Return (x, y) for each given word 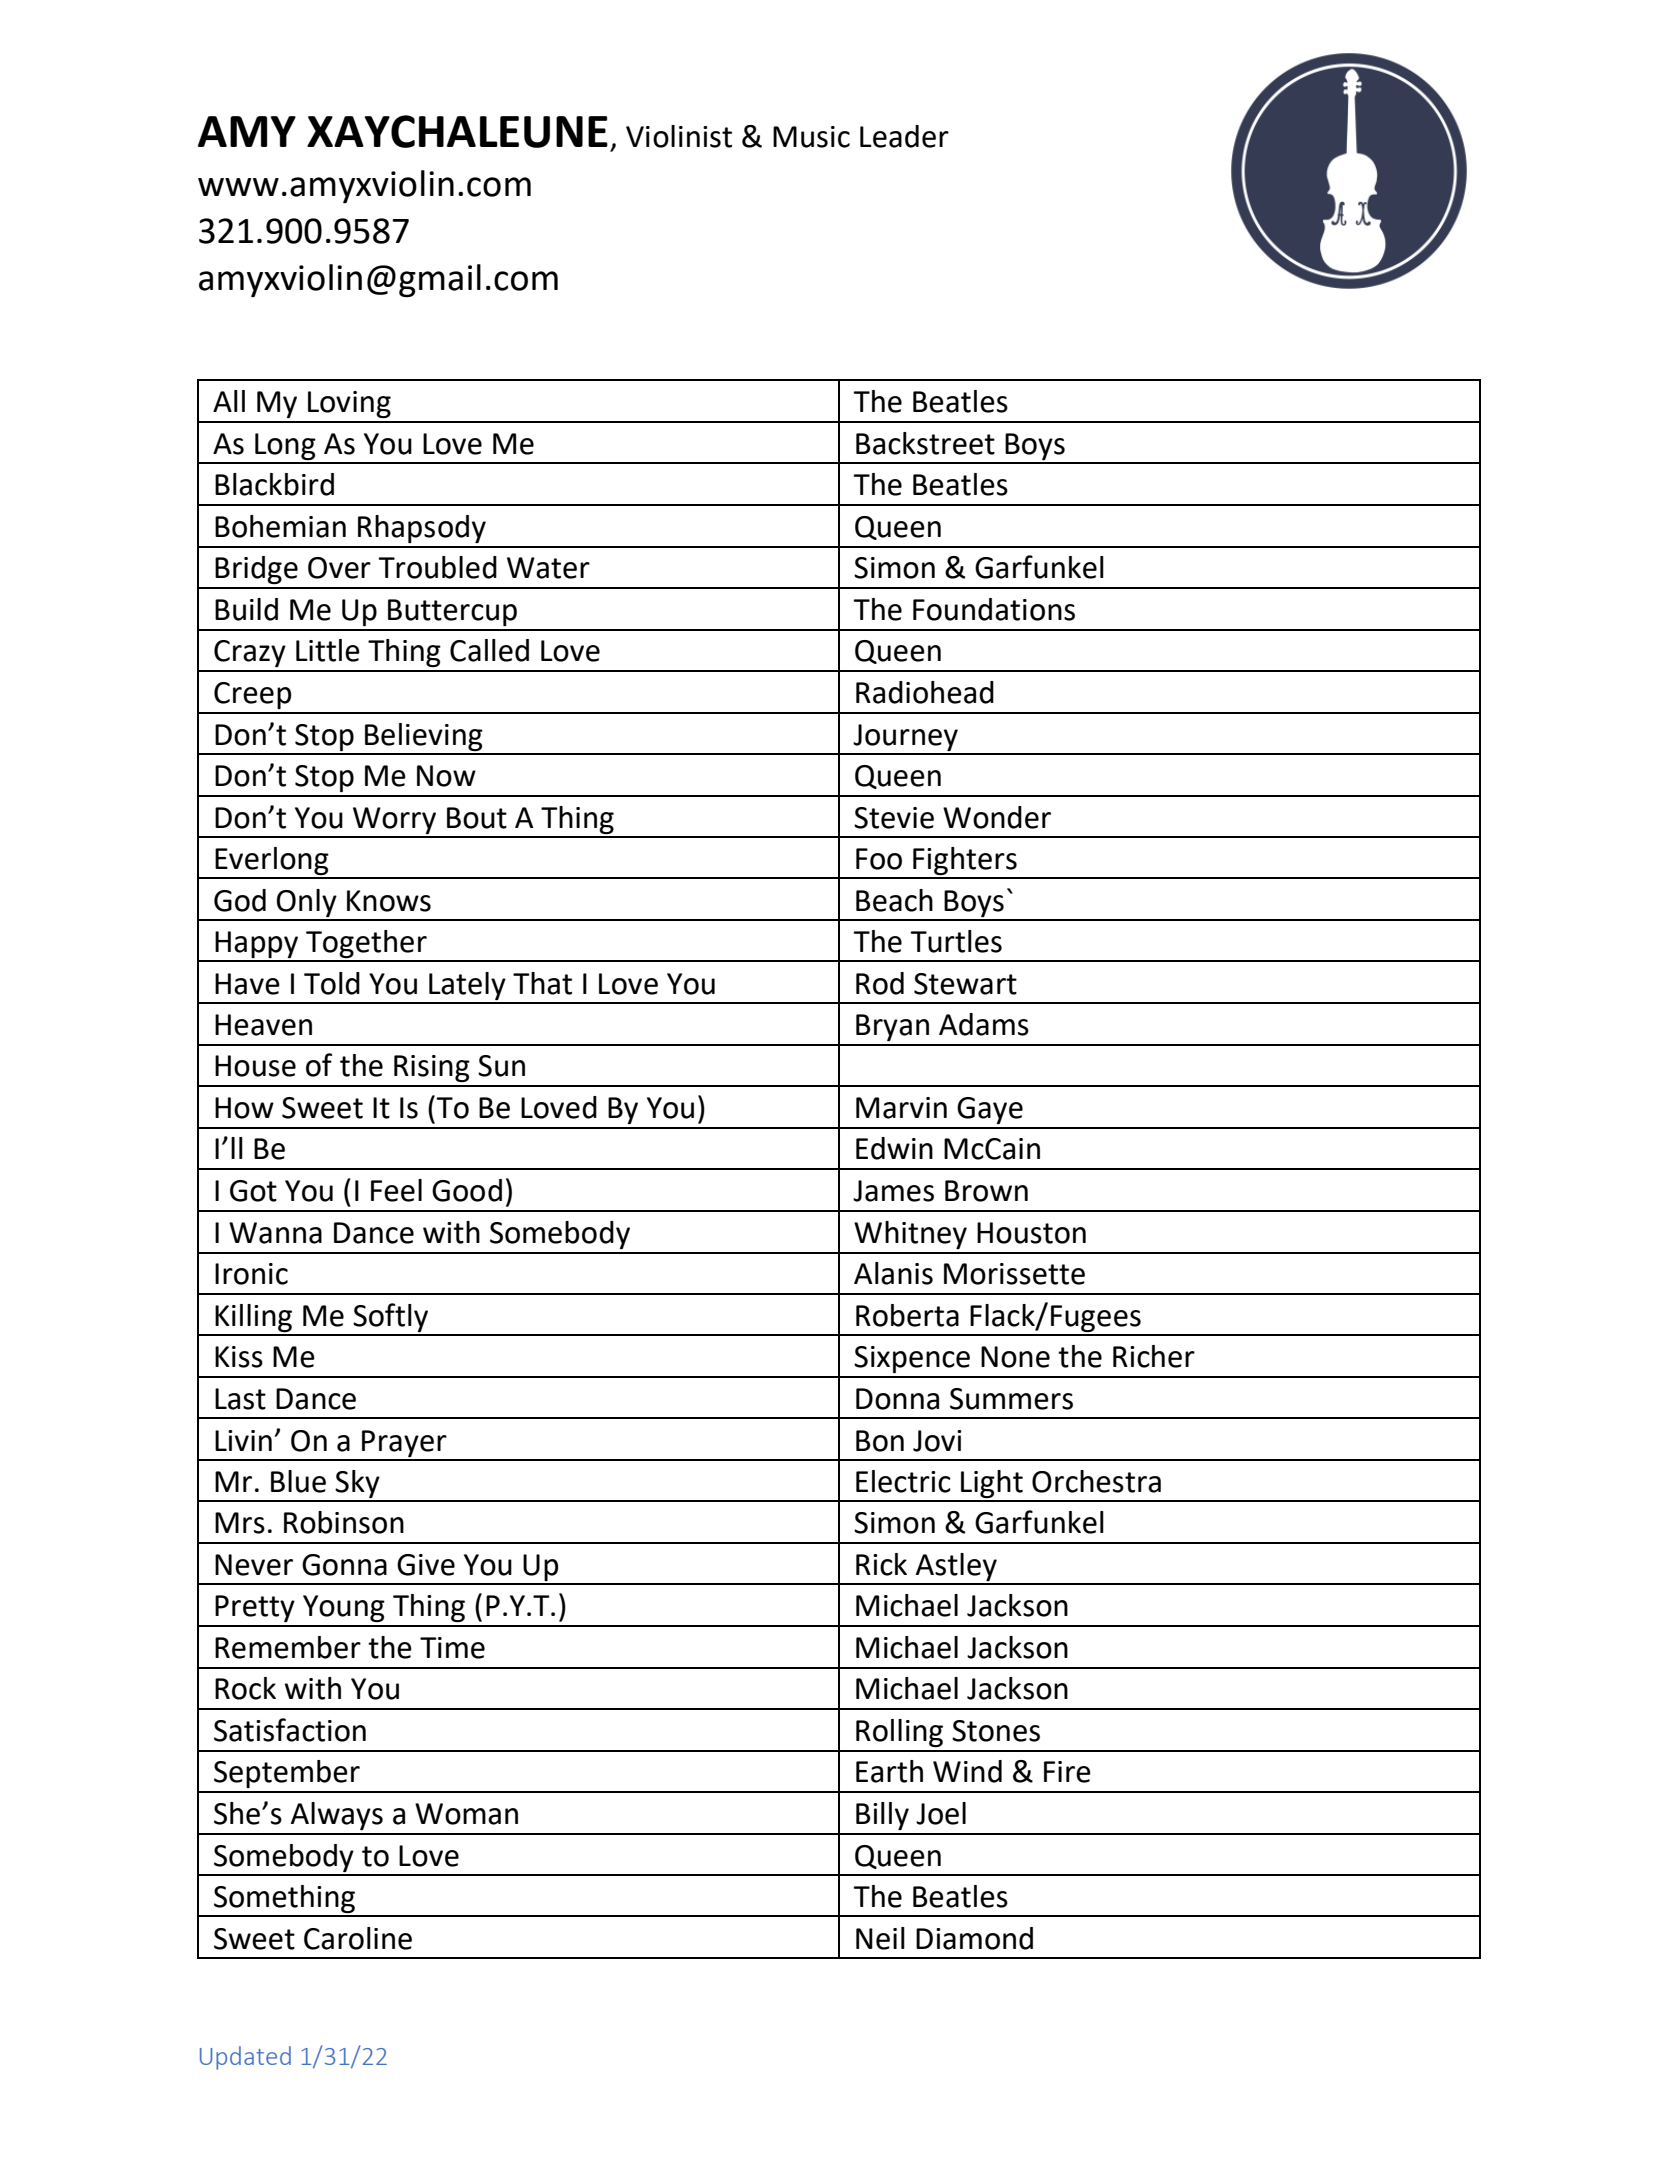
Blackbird (274, 484)
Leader (904, 136)
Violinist (679, 136)
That (542, 983)
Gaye (990, 1110)
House (255, 1066)
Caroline (358, 1938)
